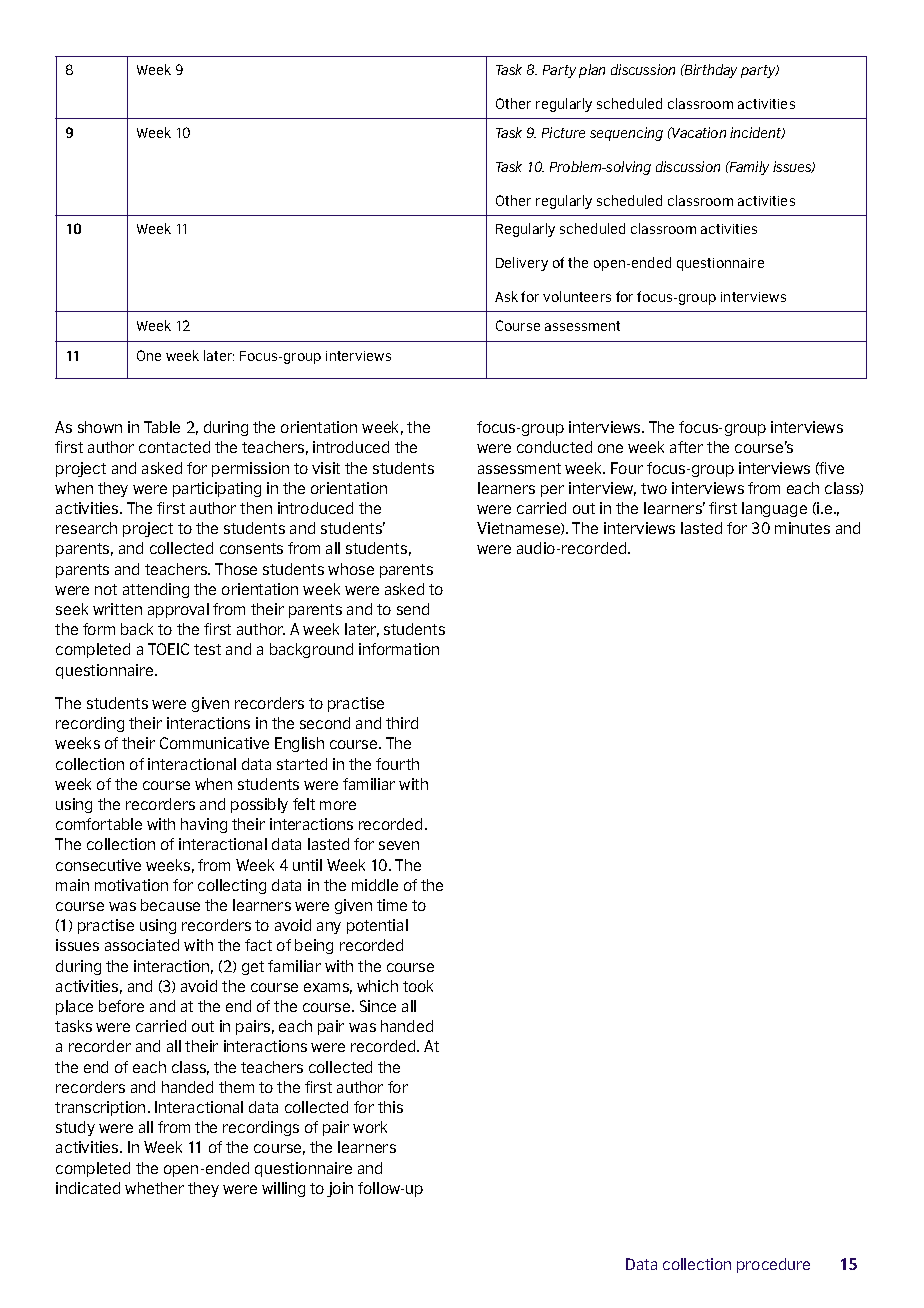  Describe the element at coordinates (698, 132) in the image. I see `Vacation` at that location.
